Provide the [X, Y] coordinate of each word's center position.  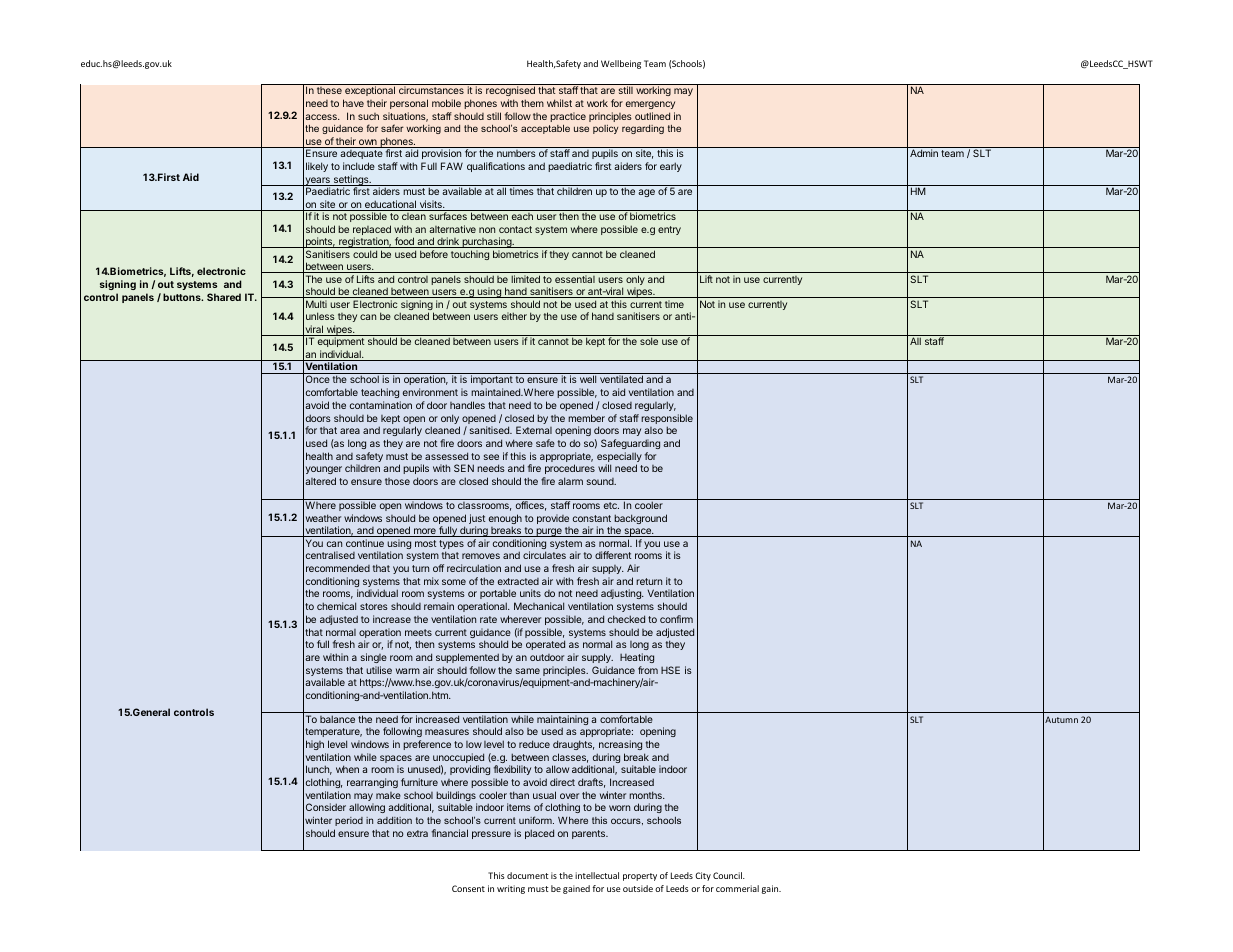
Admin [924, 153]
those [397, 481]
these [329, 90]
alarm [570, 481]
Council [728, 875]
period [349, 821]
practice [568, 117]
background [640, 519]
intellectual [597, 875]
